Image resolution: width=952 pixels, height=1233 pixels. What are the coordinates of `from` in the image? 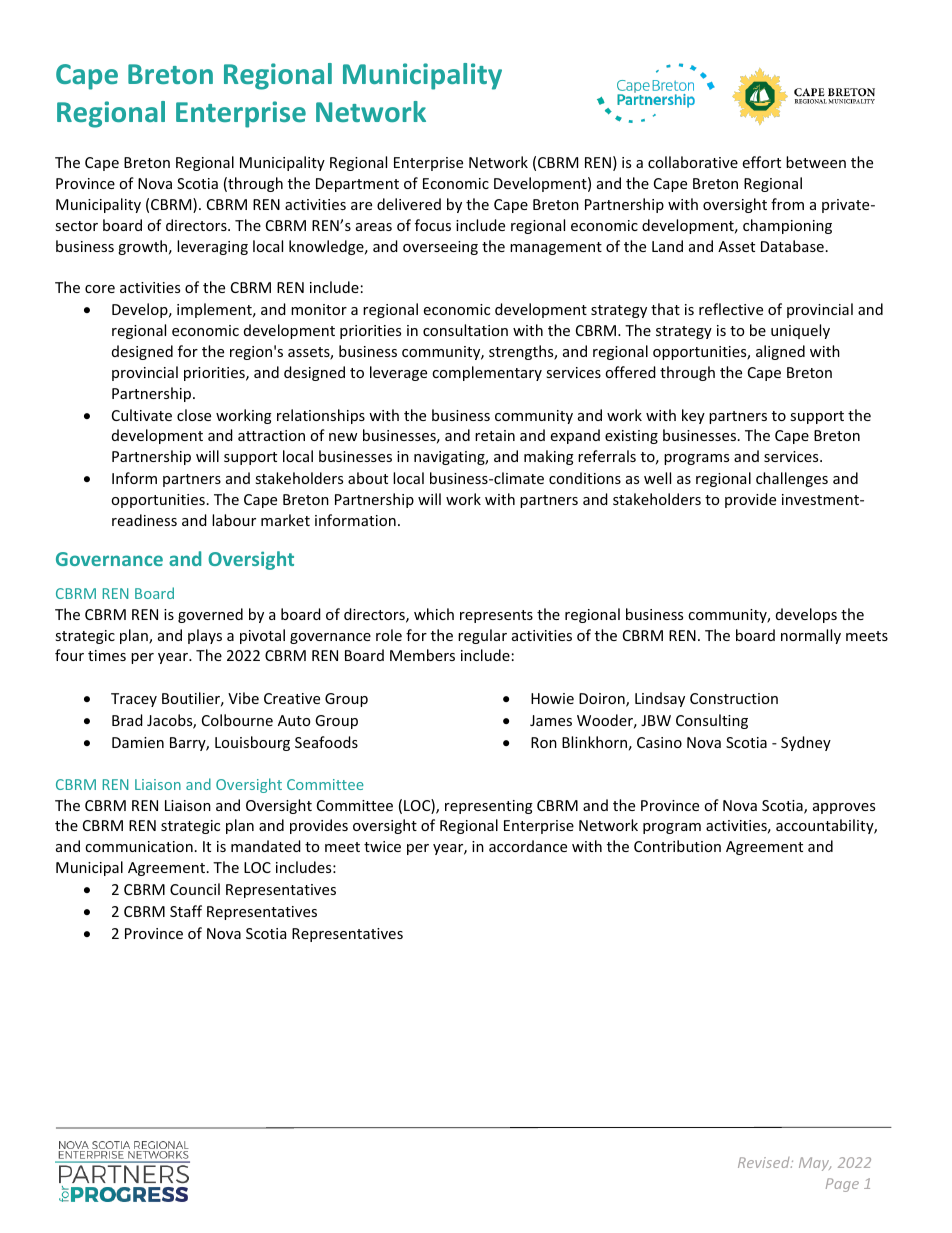 It's located at (787, 204).
